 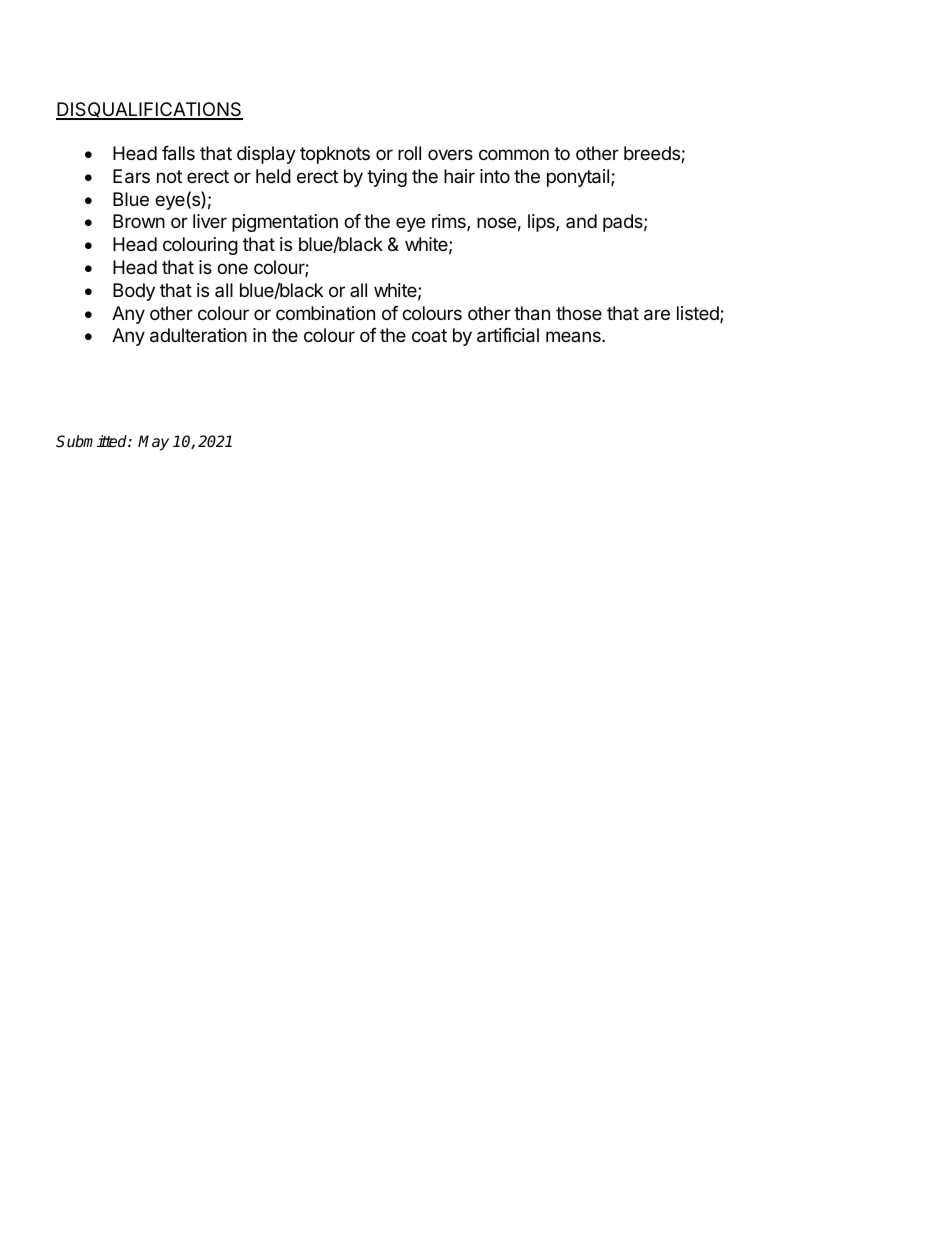 I want to click on rims, so click(x=450, y=222).
